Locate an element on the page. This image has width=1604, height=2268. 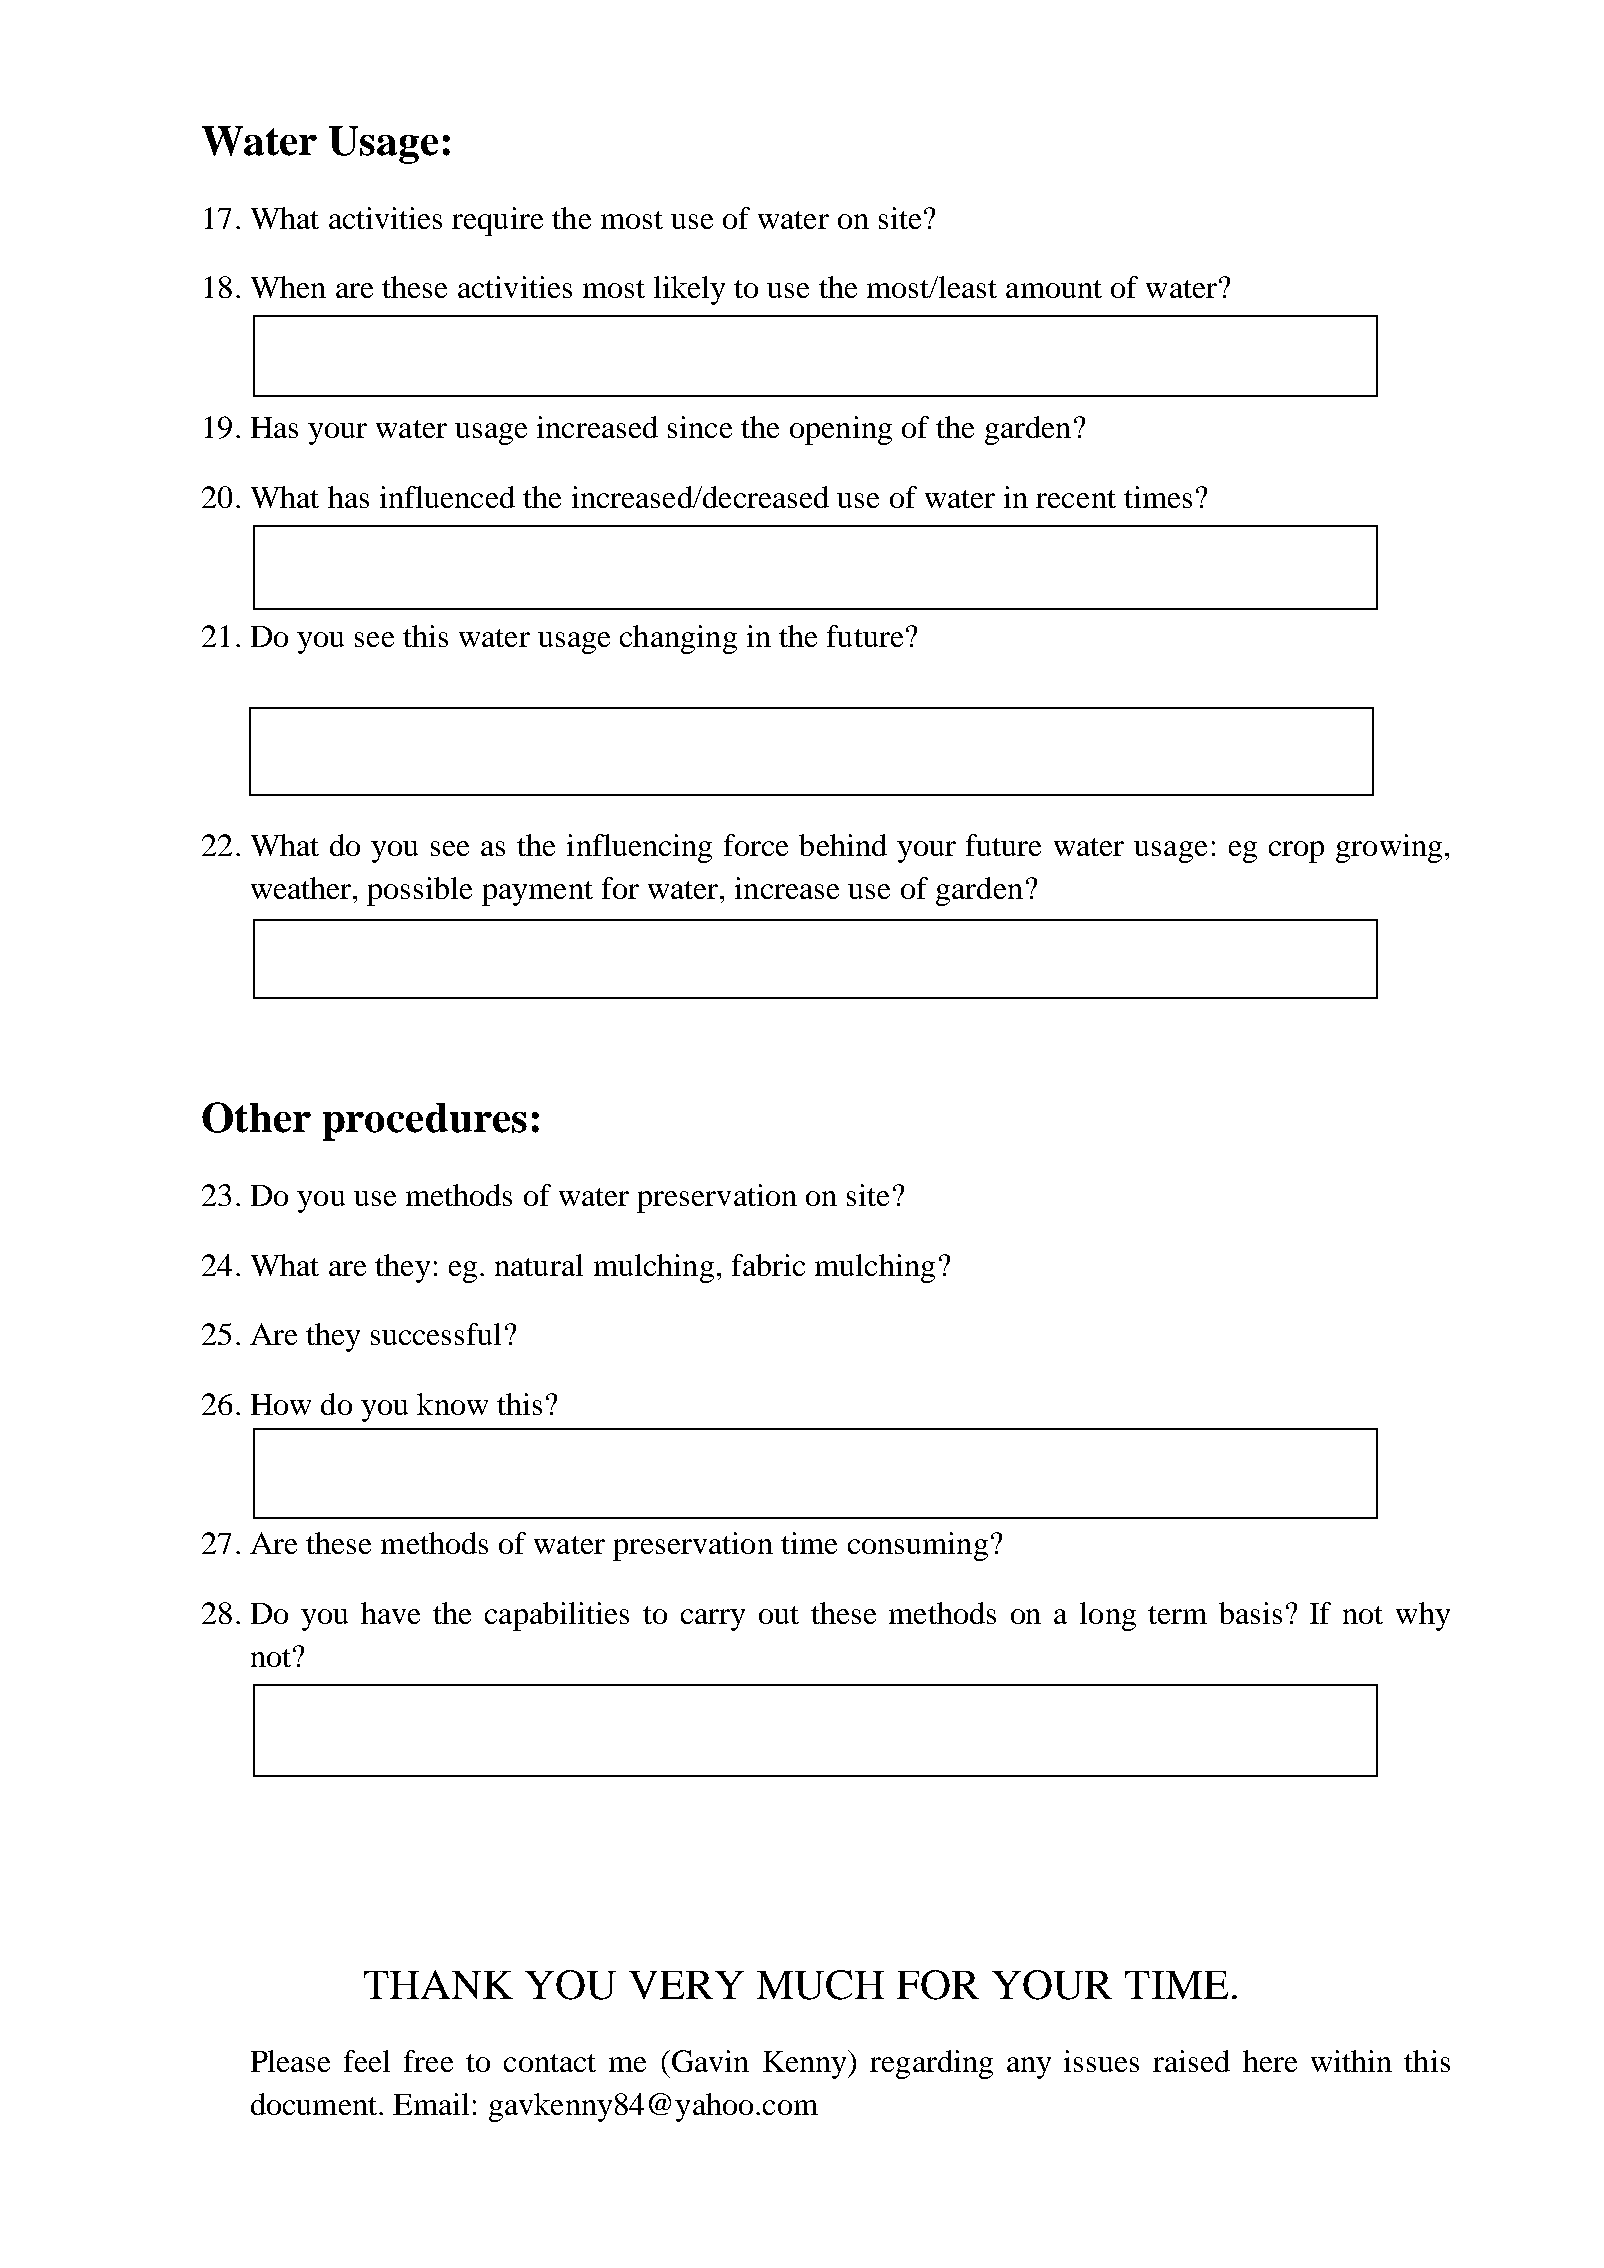
basis is located at coordinates (1250, 1613).
